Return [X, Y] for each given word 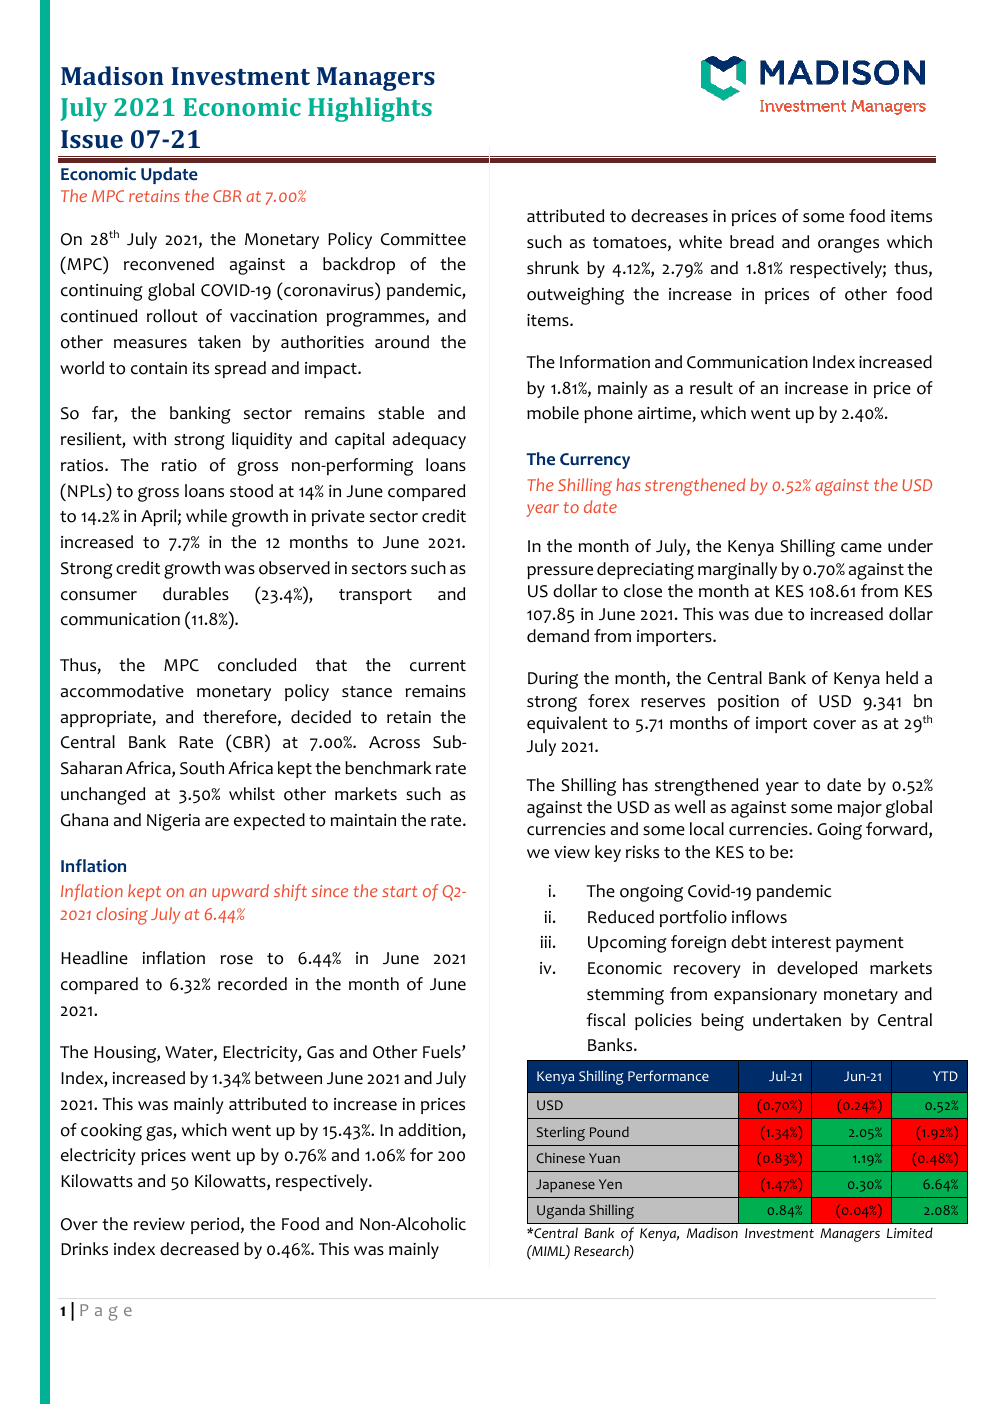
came [861, 548]
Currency [595, 461]
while [206, 516]
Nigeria [173, 822]
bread [752, 242]
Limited [910, 1232]
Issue [92, 139]
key [608, 853]
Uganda [561, 1211]
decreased [199, 1249]
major [859, 809]
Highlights [370, 109]
